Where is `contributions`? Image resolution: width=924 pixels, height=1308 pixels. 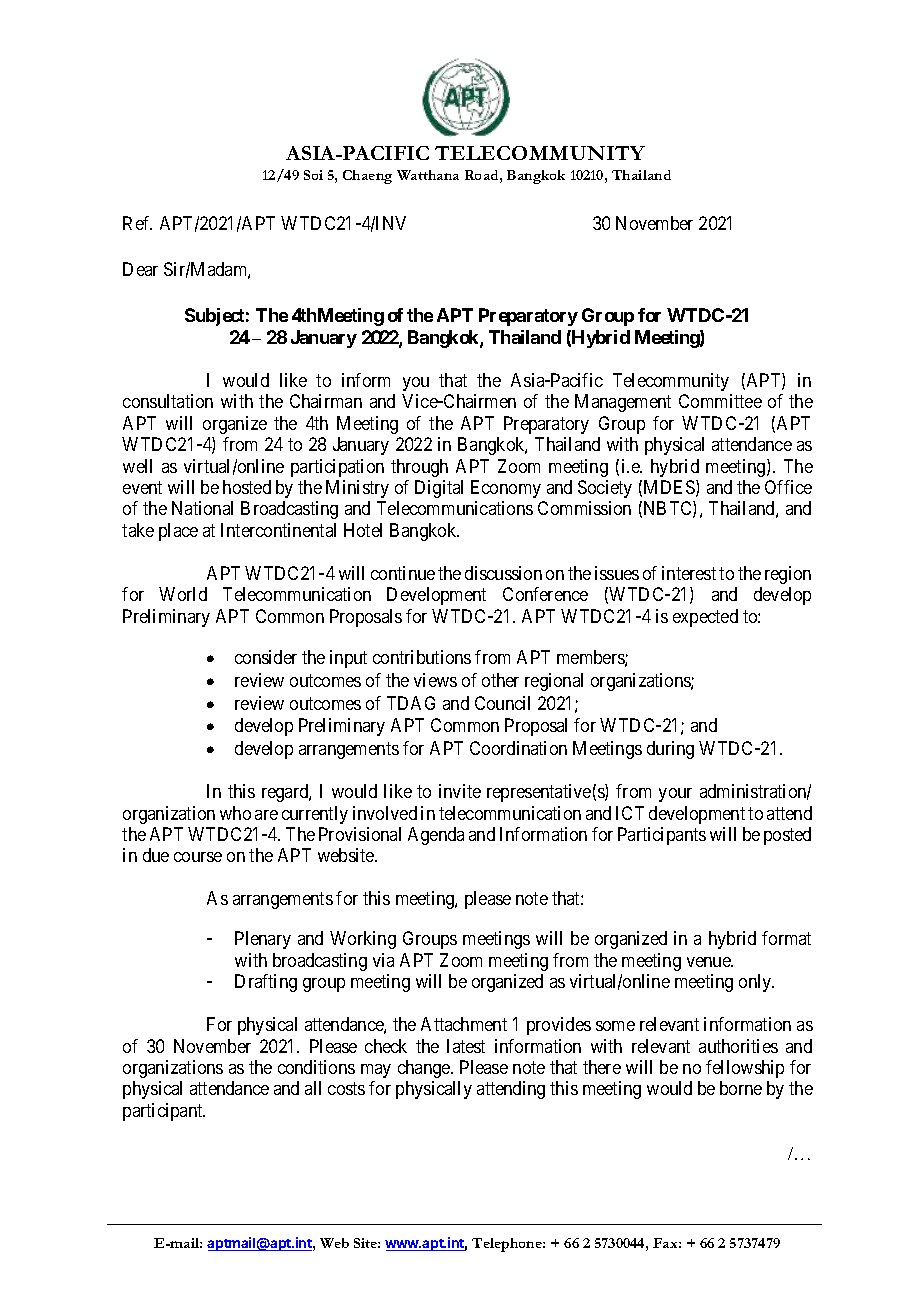 contributions is located at coordinates (422, 657).
